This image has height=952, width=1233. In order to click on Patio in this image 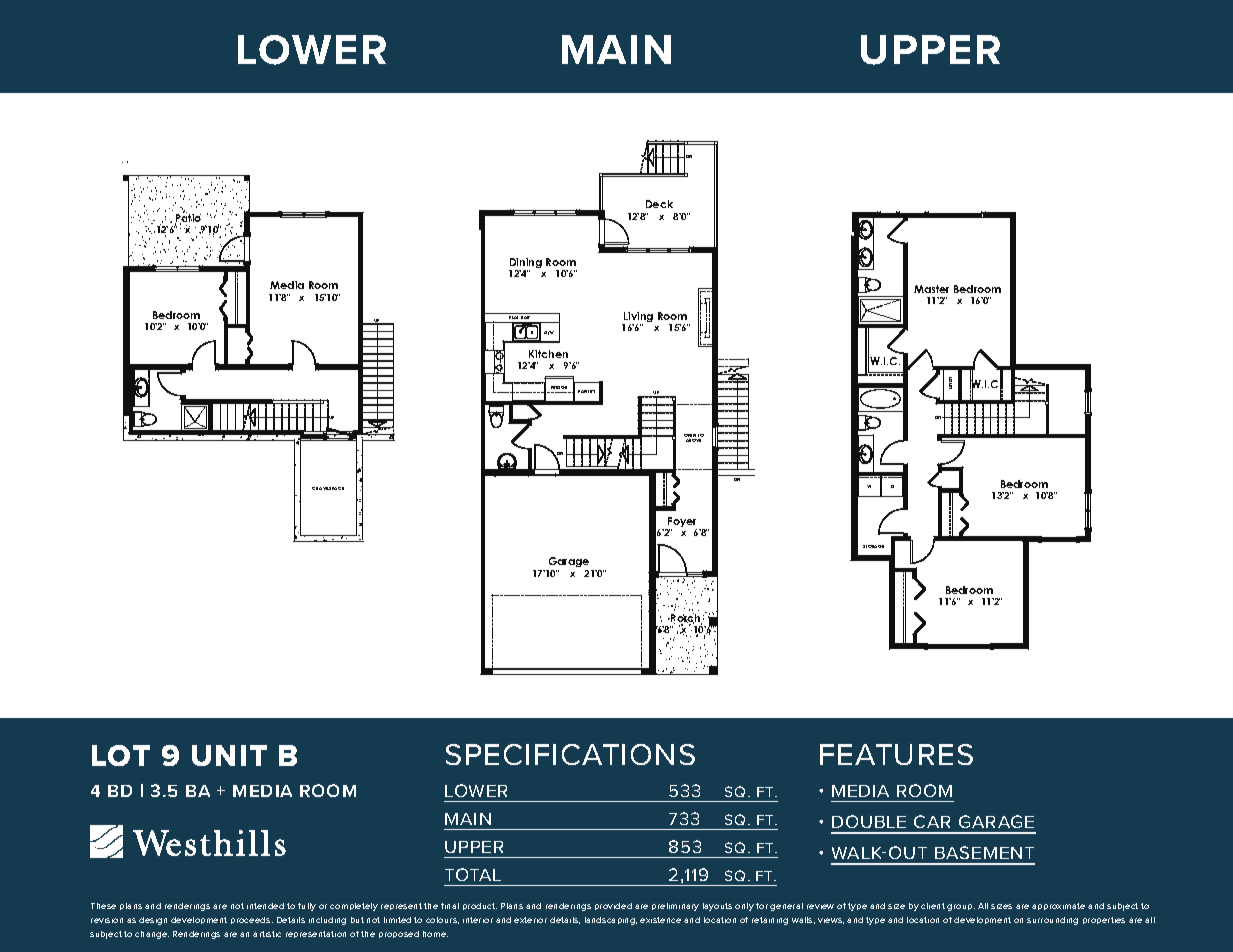, I will do `click(188, 218)`.
